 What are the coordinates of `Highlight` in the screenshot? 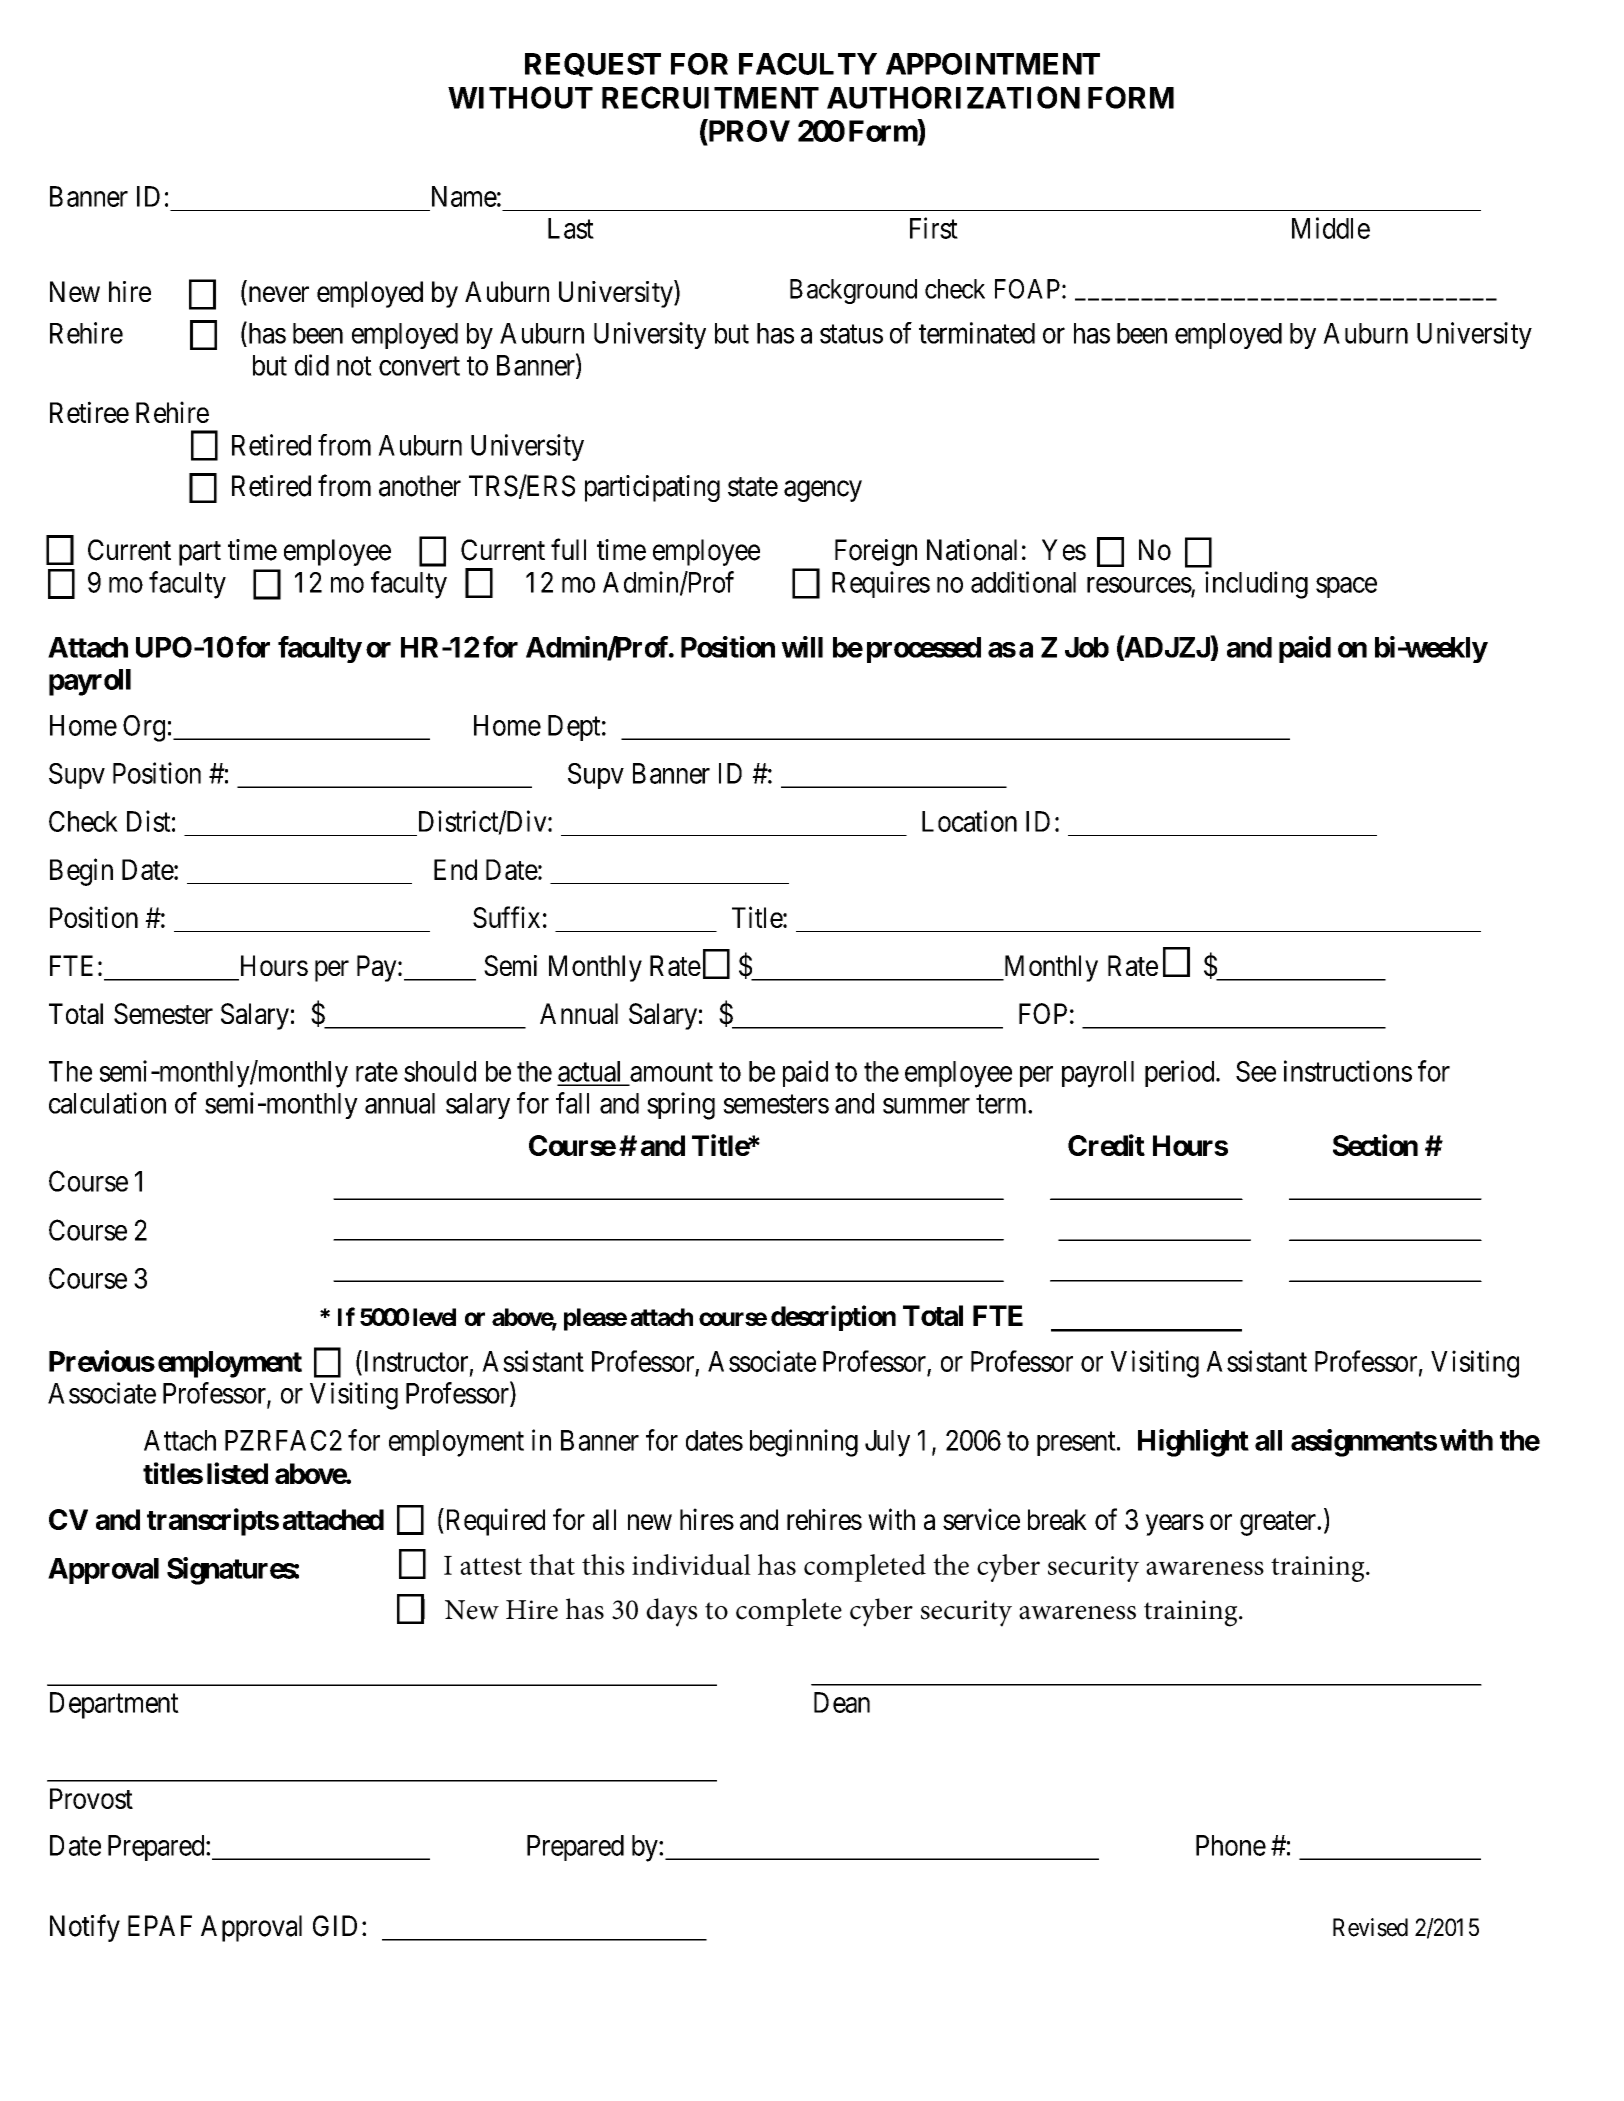 It's located at (1193, 1443).
